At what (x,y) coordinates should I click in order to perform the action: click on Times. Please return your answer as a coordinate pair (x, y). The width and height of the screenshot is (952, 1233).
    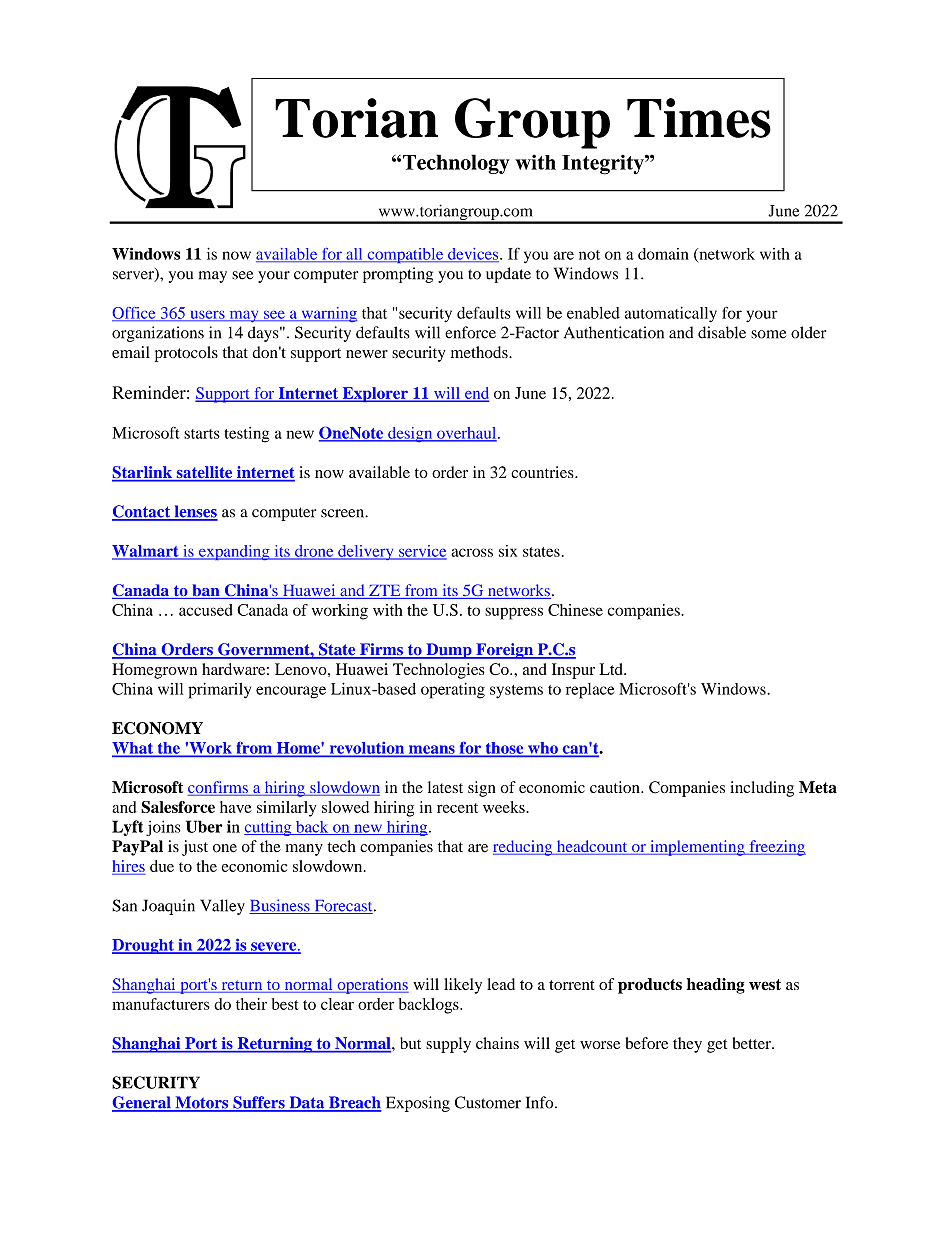
    Looking at the image, I should click on (699, 118).
